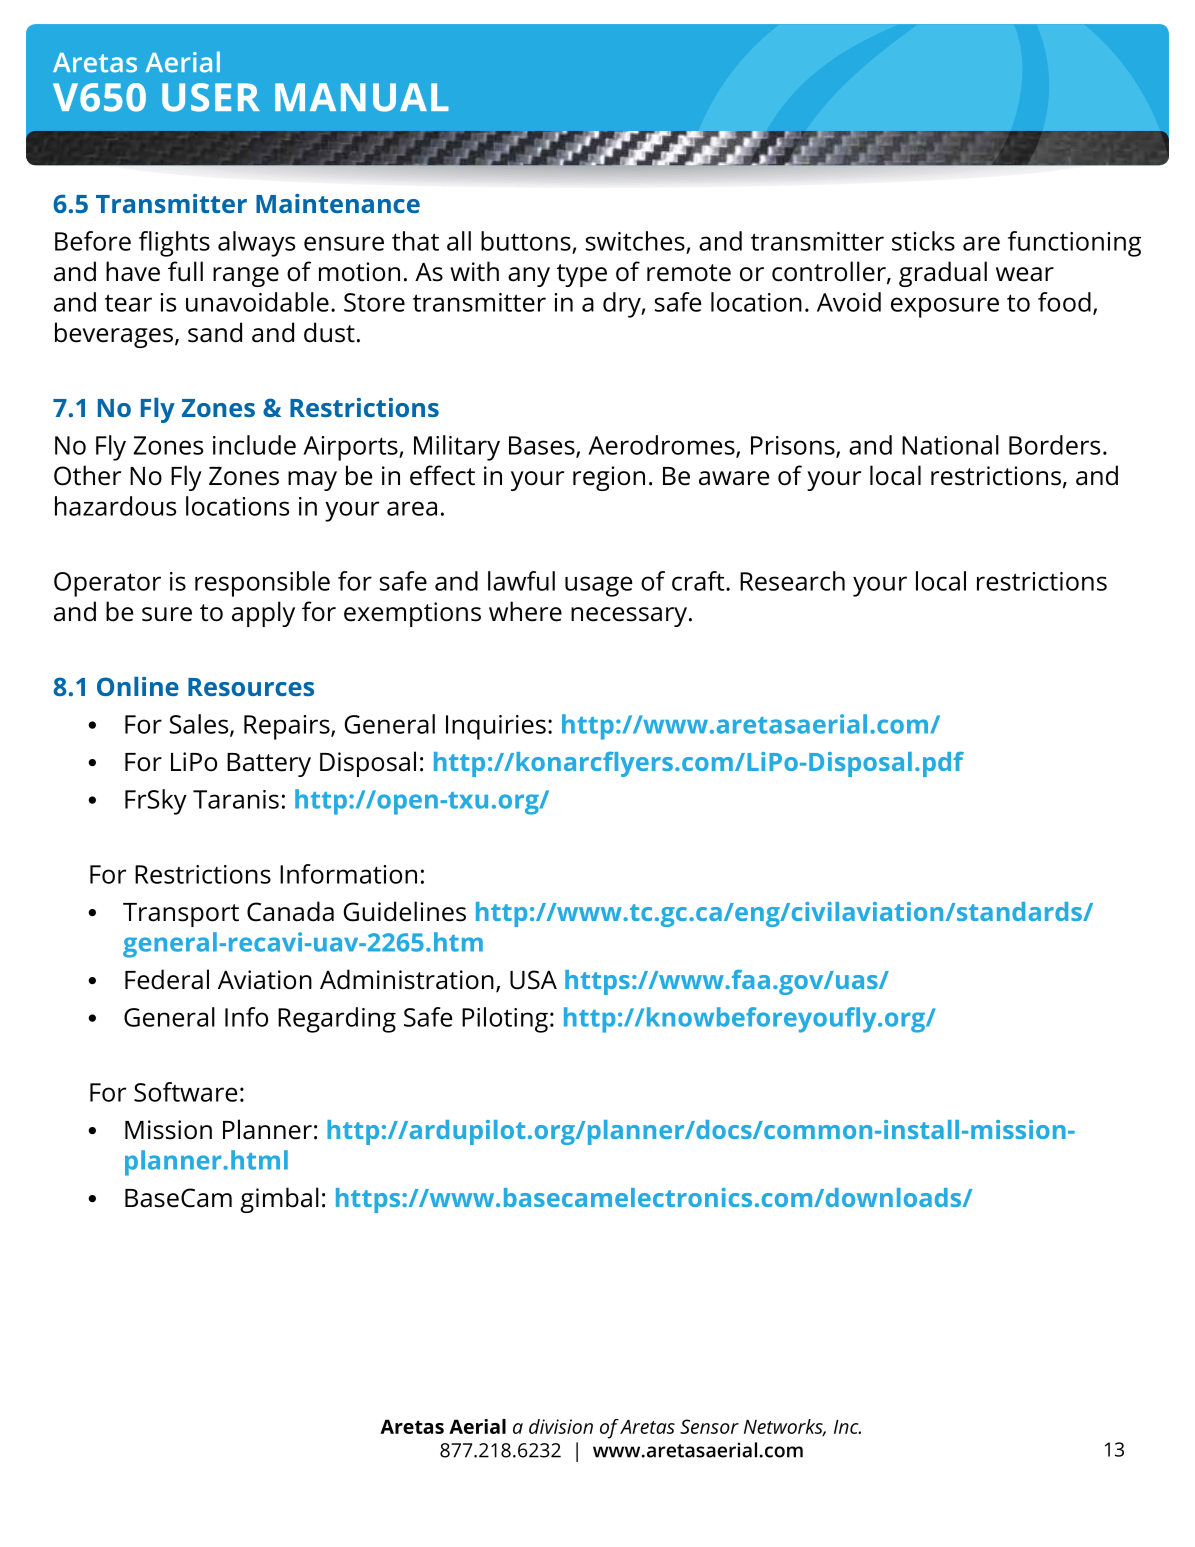  Describe the element at coordinates (923, 241) in the screenshot. I see `sticks` at that location.
